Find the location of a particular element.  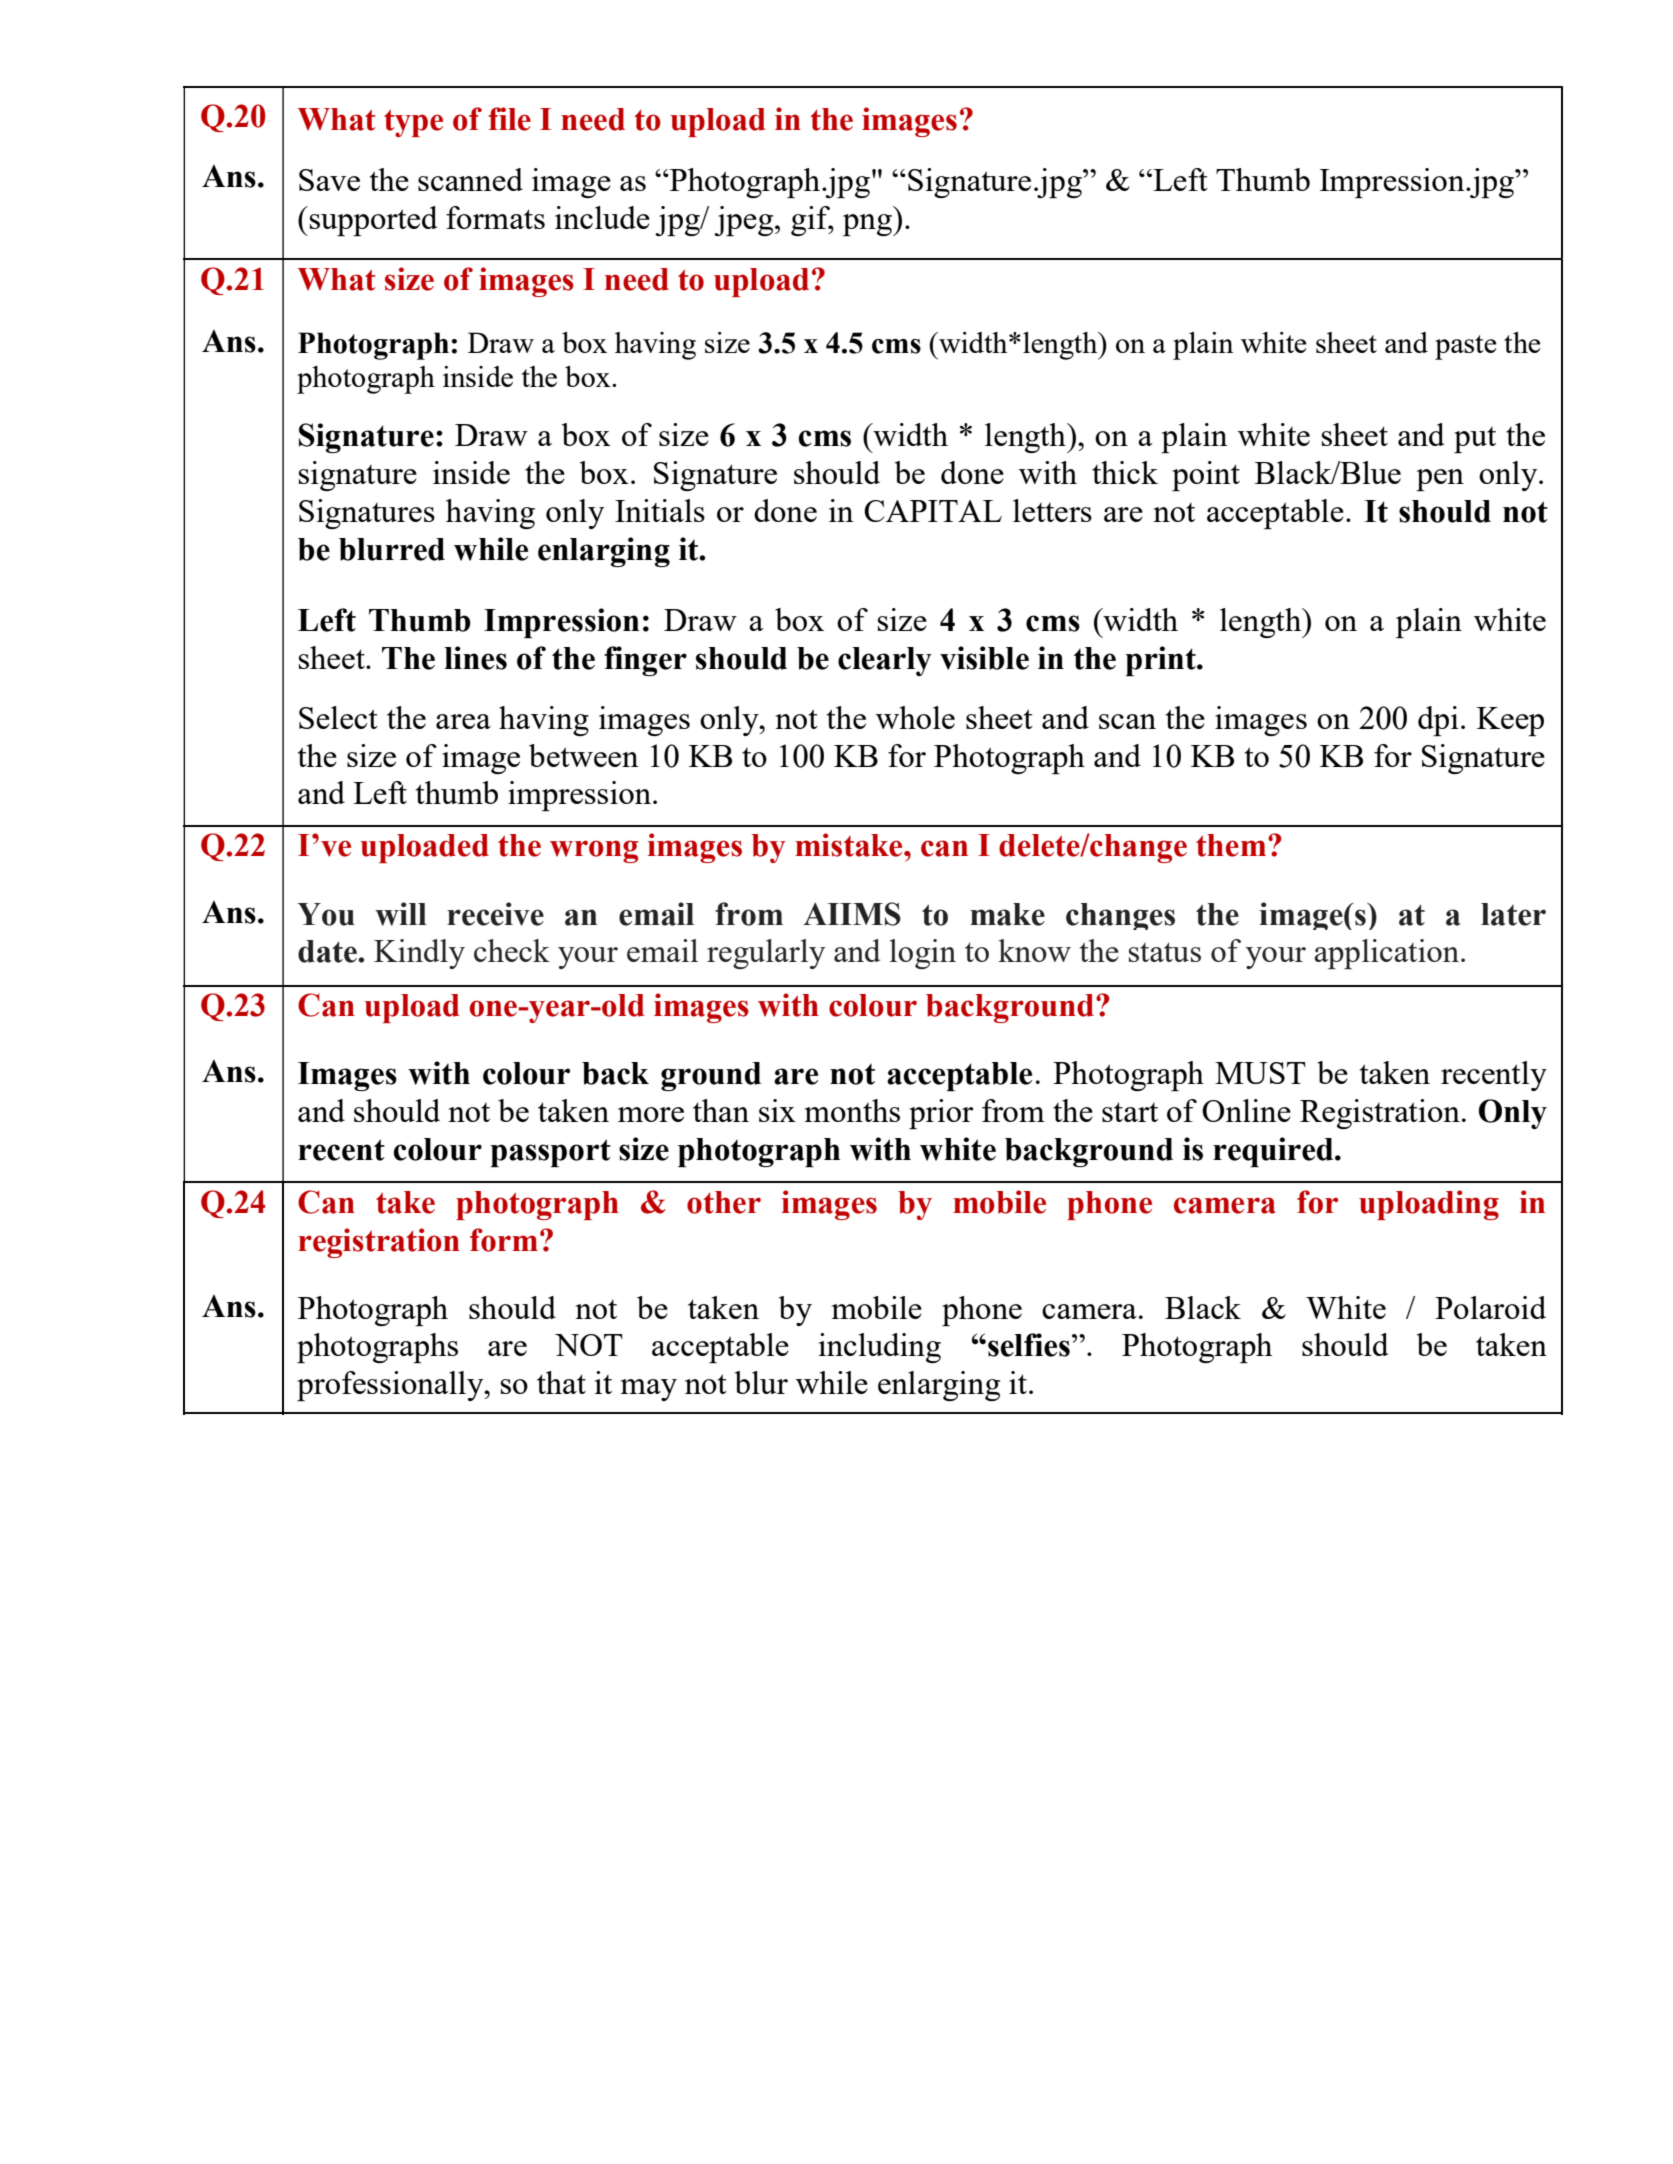

CAPITAL is located at coordinates (933, 511).
